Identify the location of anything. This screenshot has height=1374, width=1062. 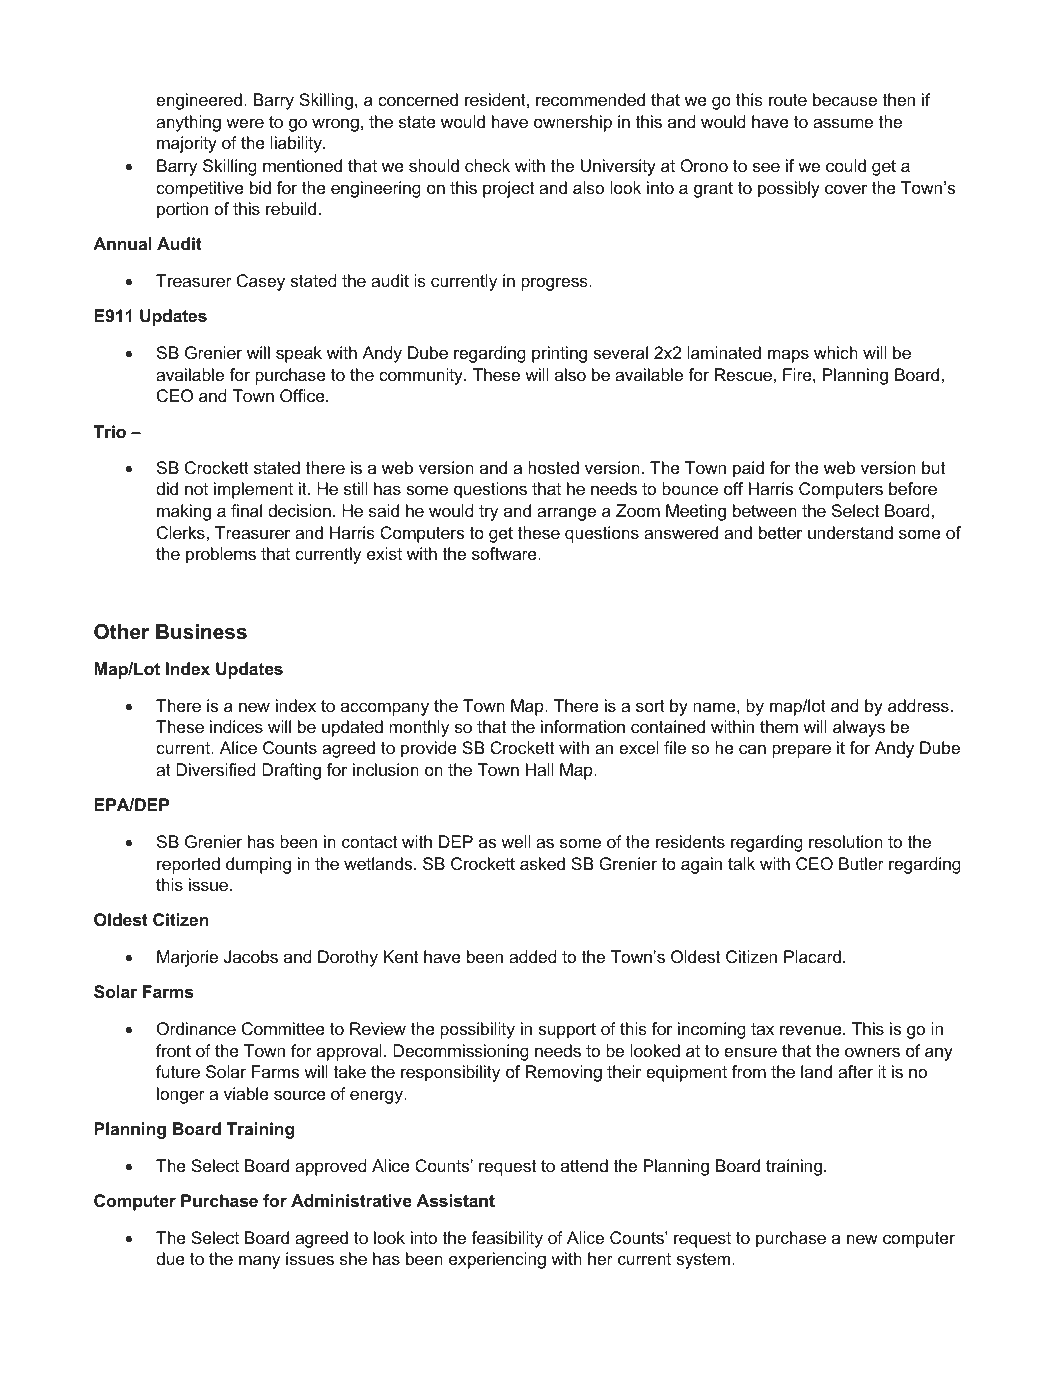
(188, 123).
